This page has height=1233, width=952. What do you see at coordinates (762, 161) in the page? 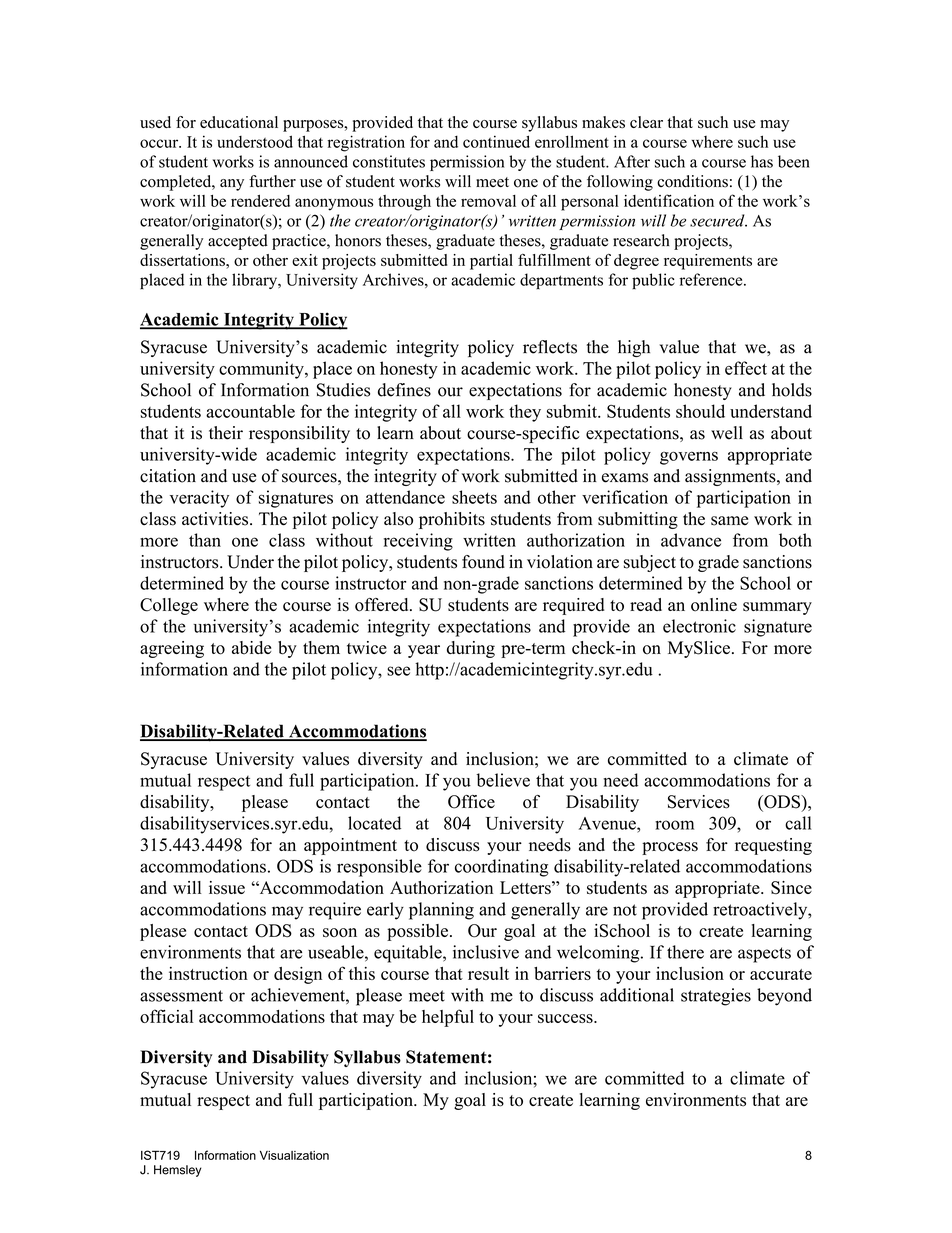
I see `has` at bounding box center [762, 161].
